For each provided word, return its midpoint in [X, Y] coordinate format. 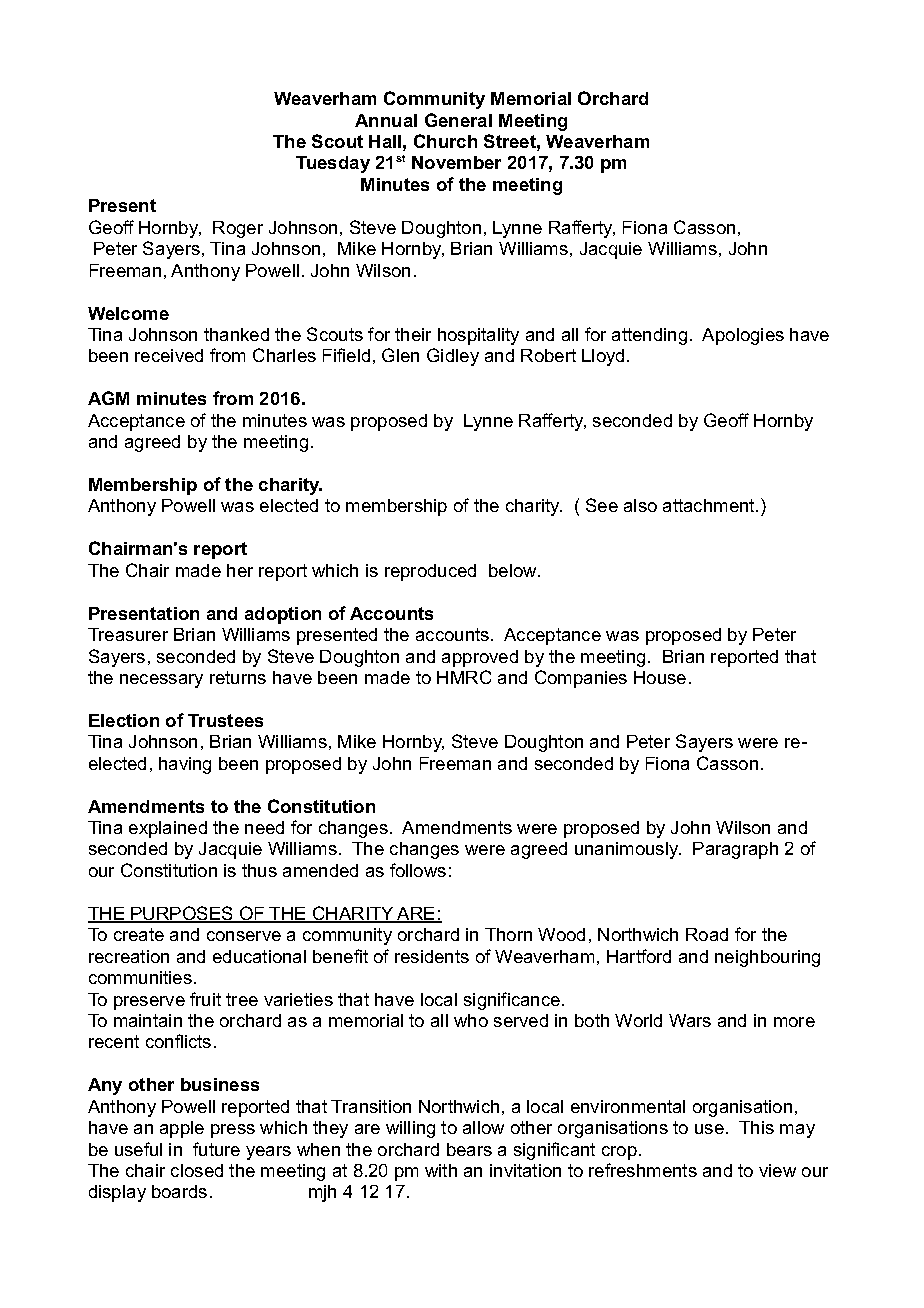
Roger [238, 229]
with [441, 1170]
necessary [161, 681]
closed [197, 1170]
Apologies [743, 336]
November [456, 162]
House [660, 677]
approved [480, 658]
